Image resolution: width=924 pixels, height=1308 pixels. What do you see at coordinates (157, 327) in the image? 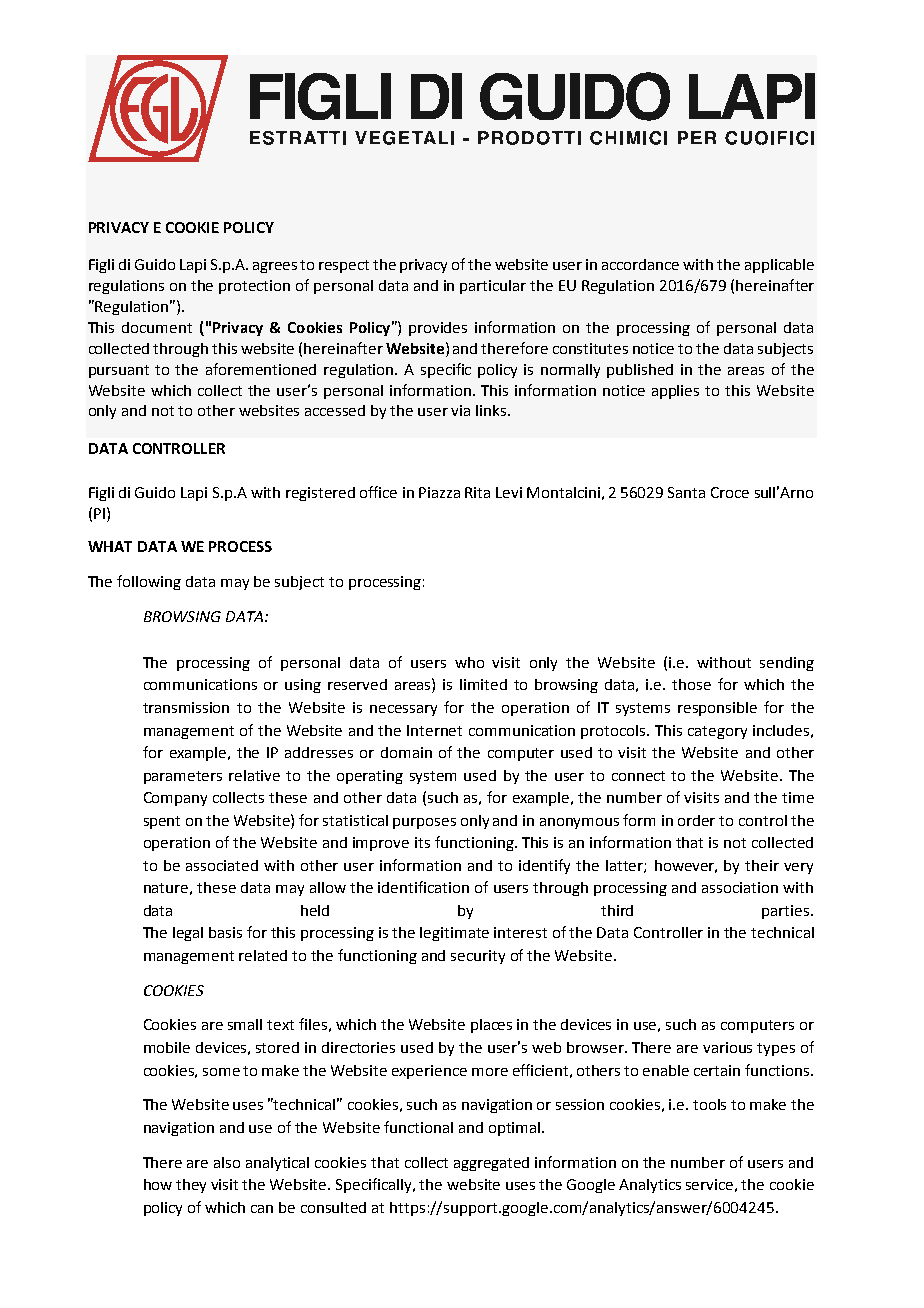
I see `document` at bounding box center [157, 327].
